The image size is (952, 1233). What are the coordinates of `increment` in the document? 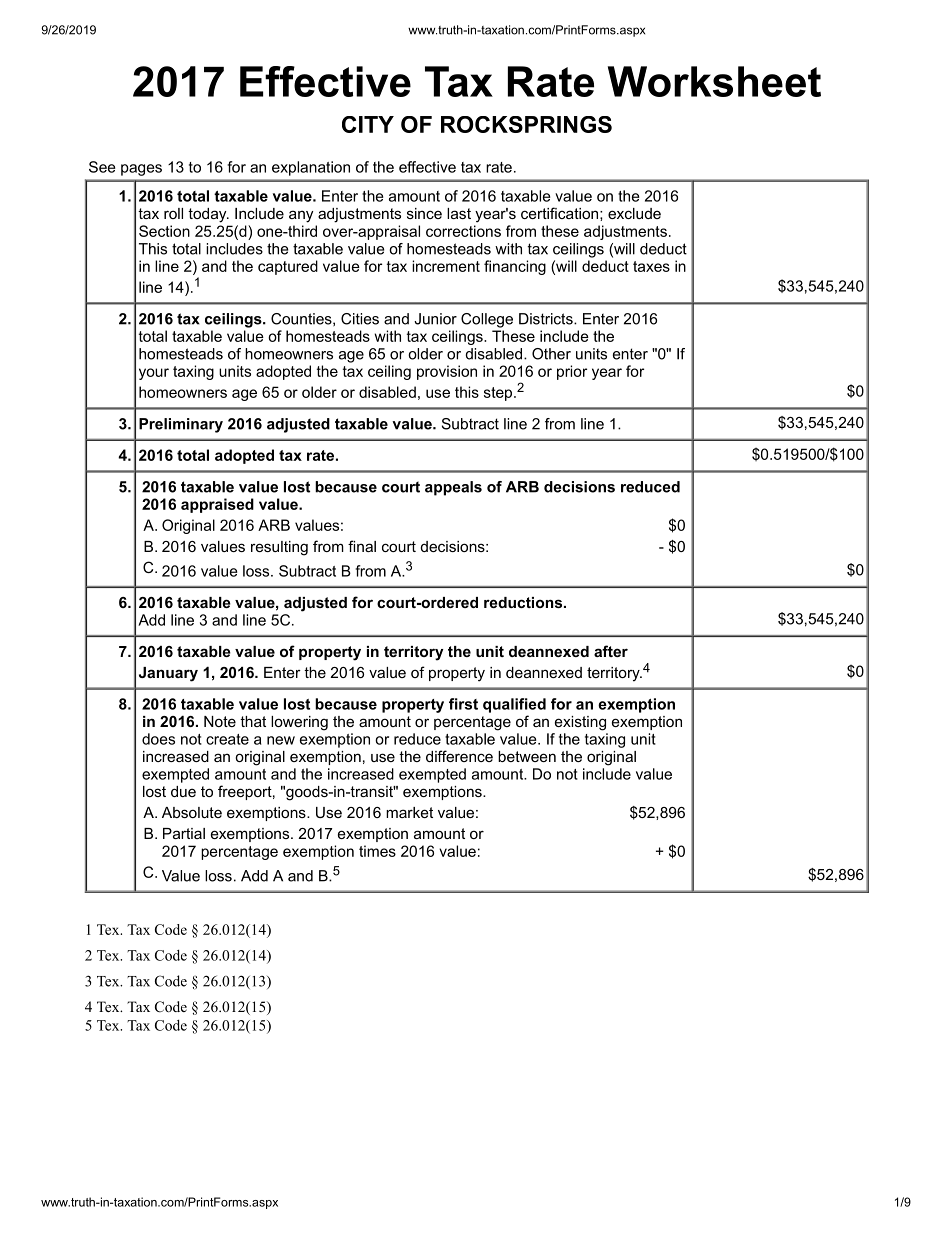 It's located at (446, 266).
